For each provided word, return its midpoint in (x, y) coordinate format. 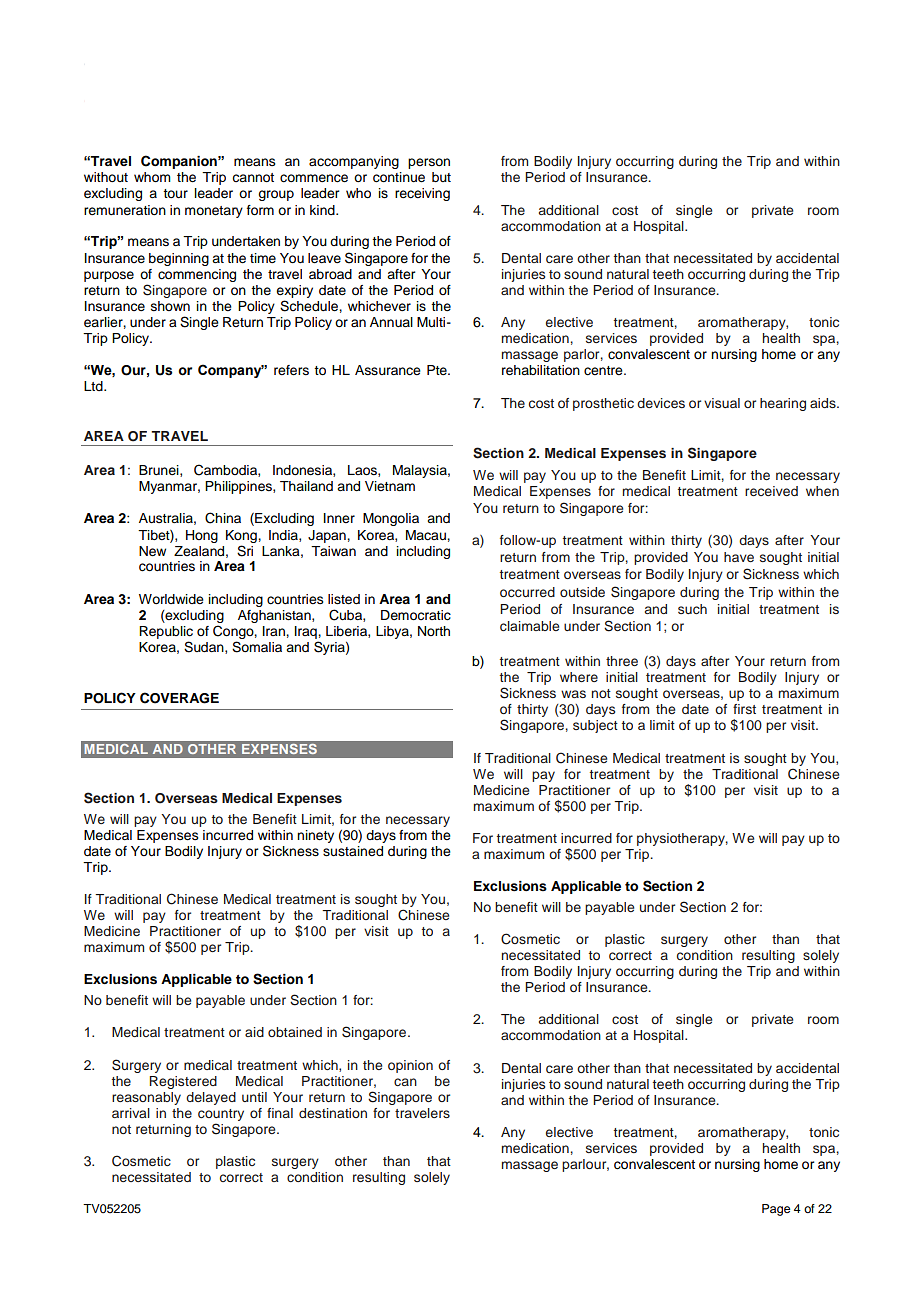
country (221, 1115)
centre (604, 371)
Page (776, 1210)
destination (333, 1113)
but (441, 177)
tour (175, 193)
